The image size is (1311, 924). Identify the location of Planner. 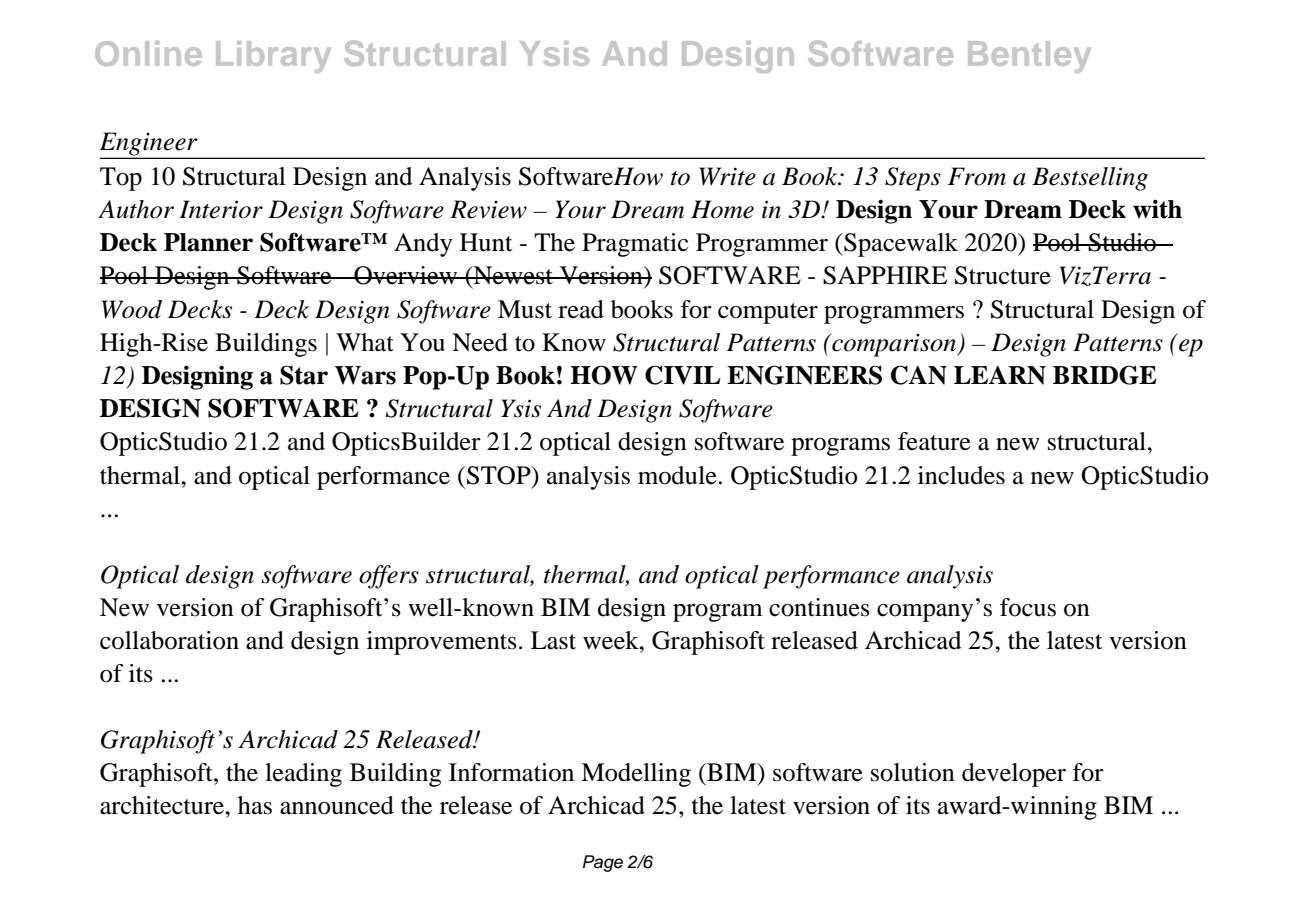
(208, 242).
